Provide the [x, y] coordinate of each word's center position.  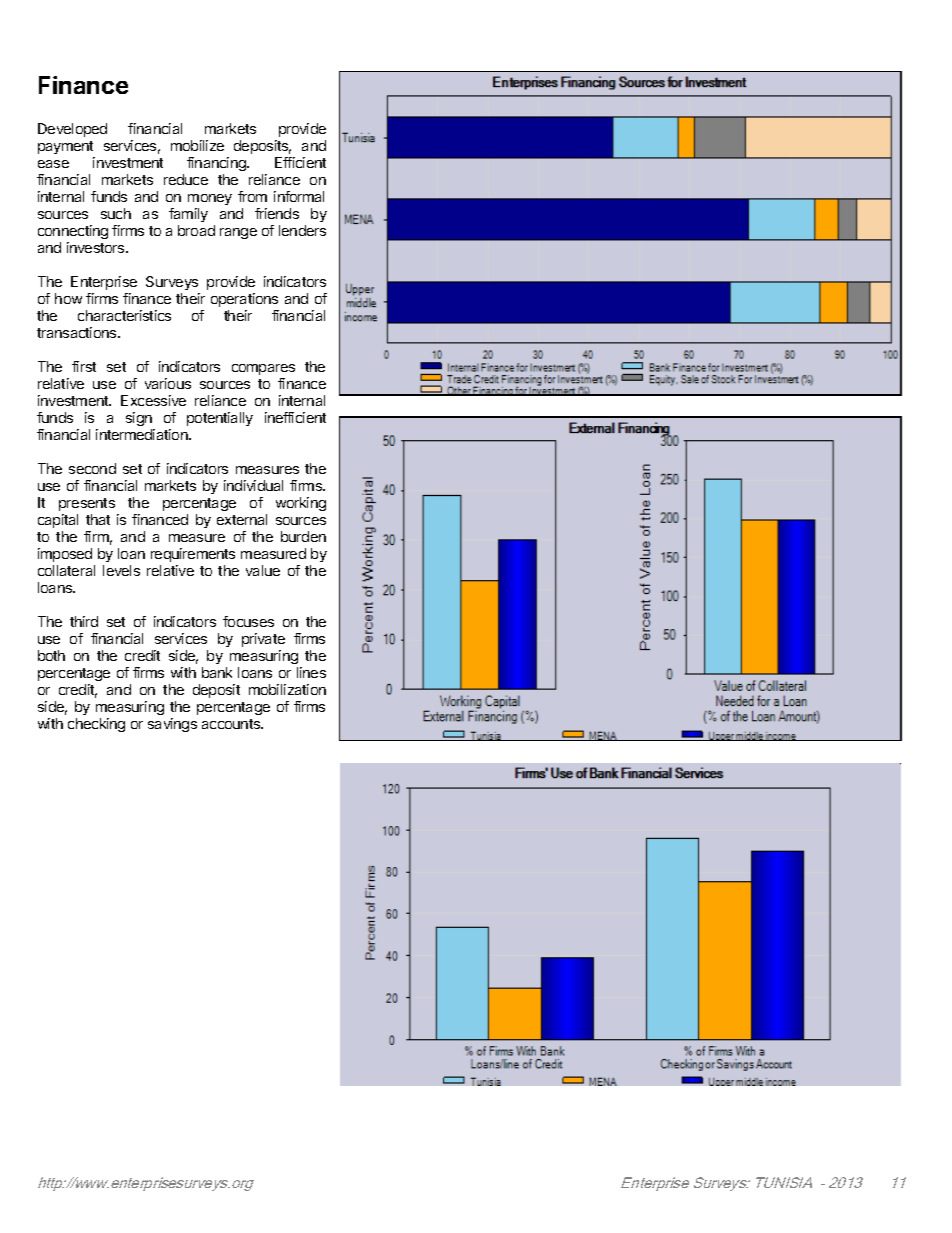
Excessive [153, 400]
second [92, 468]
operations [244, 300]
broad [196, 230]
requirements [193, 555]
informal [299, 196]
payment [65, 147]
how [68, 298]
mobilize [197, 145]
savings [172, 725]
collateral [66, 570]
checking [96, 725]
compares [263, 369]
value [263, 570]
